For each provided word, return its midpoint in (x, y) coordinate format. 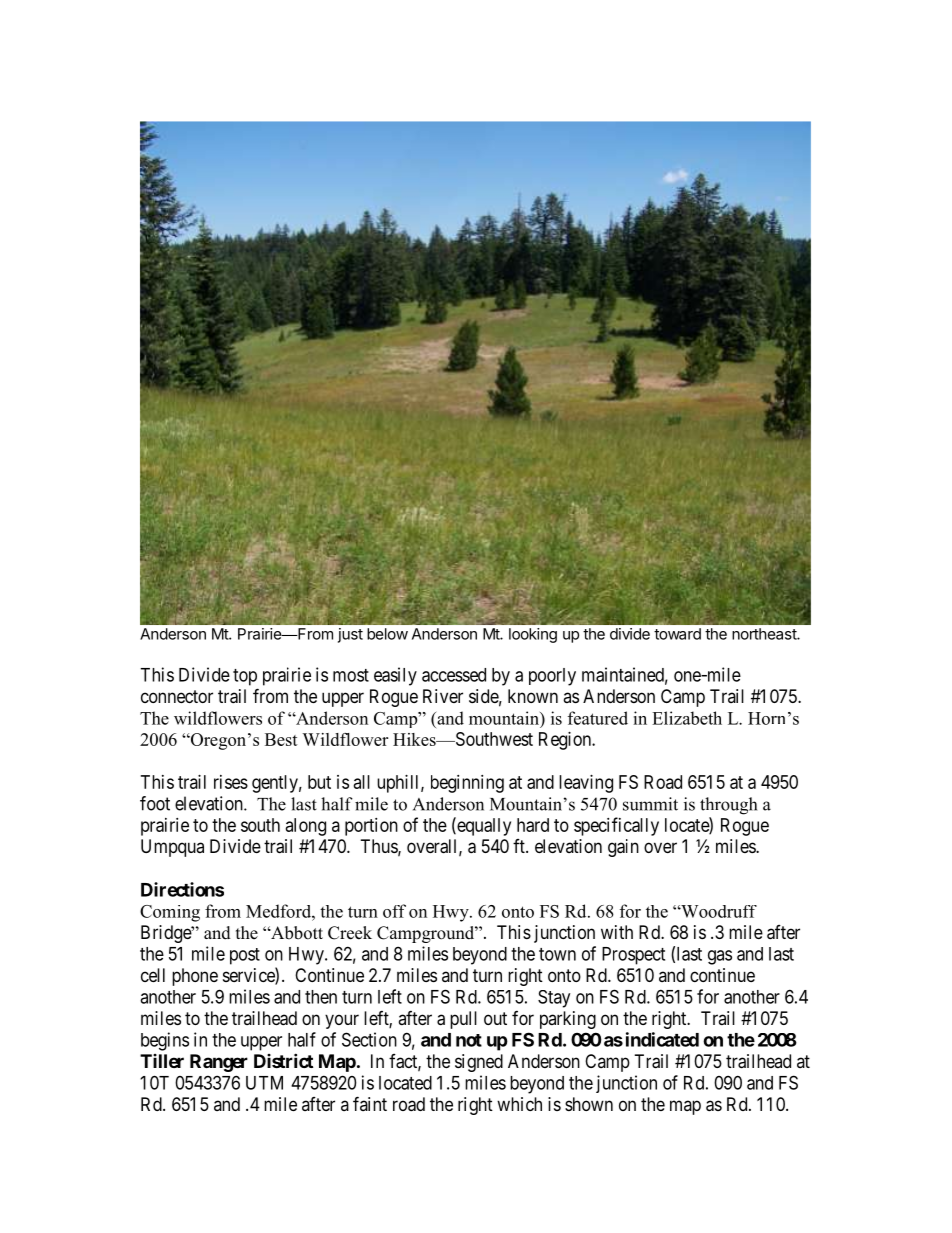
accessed (454, 675)
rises (231, 782)
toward (677, 634)
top (245, 677)
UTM (264, 1083)
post (245, 956)
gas (720, 957)
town (557, 954)
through (728, 806)
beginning (467, 784)
